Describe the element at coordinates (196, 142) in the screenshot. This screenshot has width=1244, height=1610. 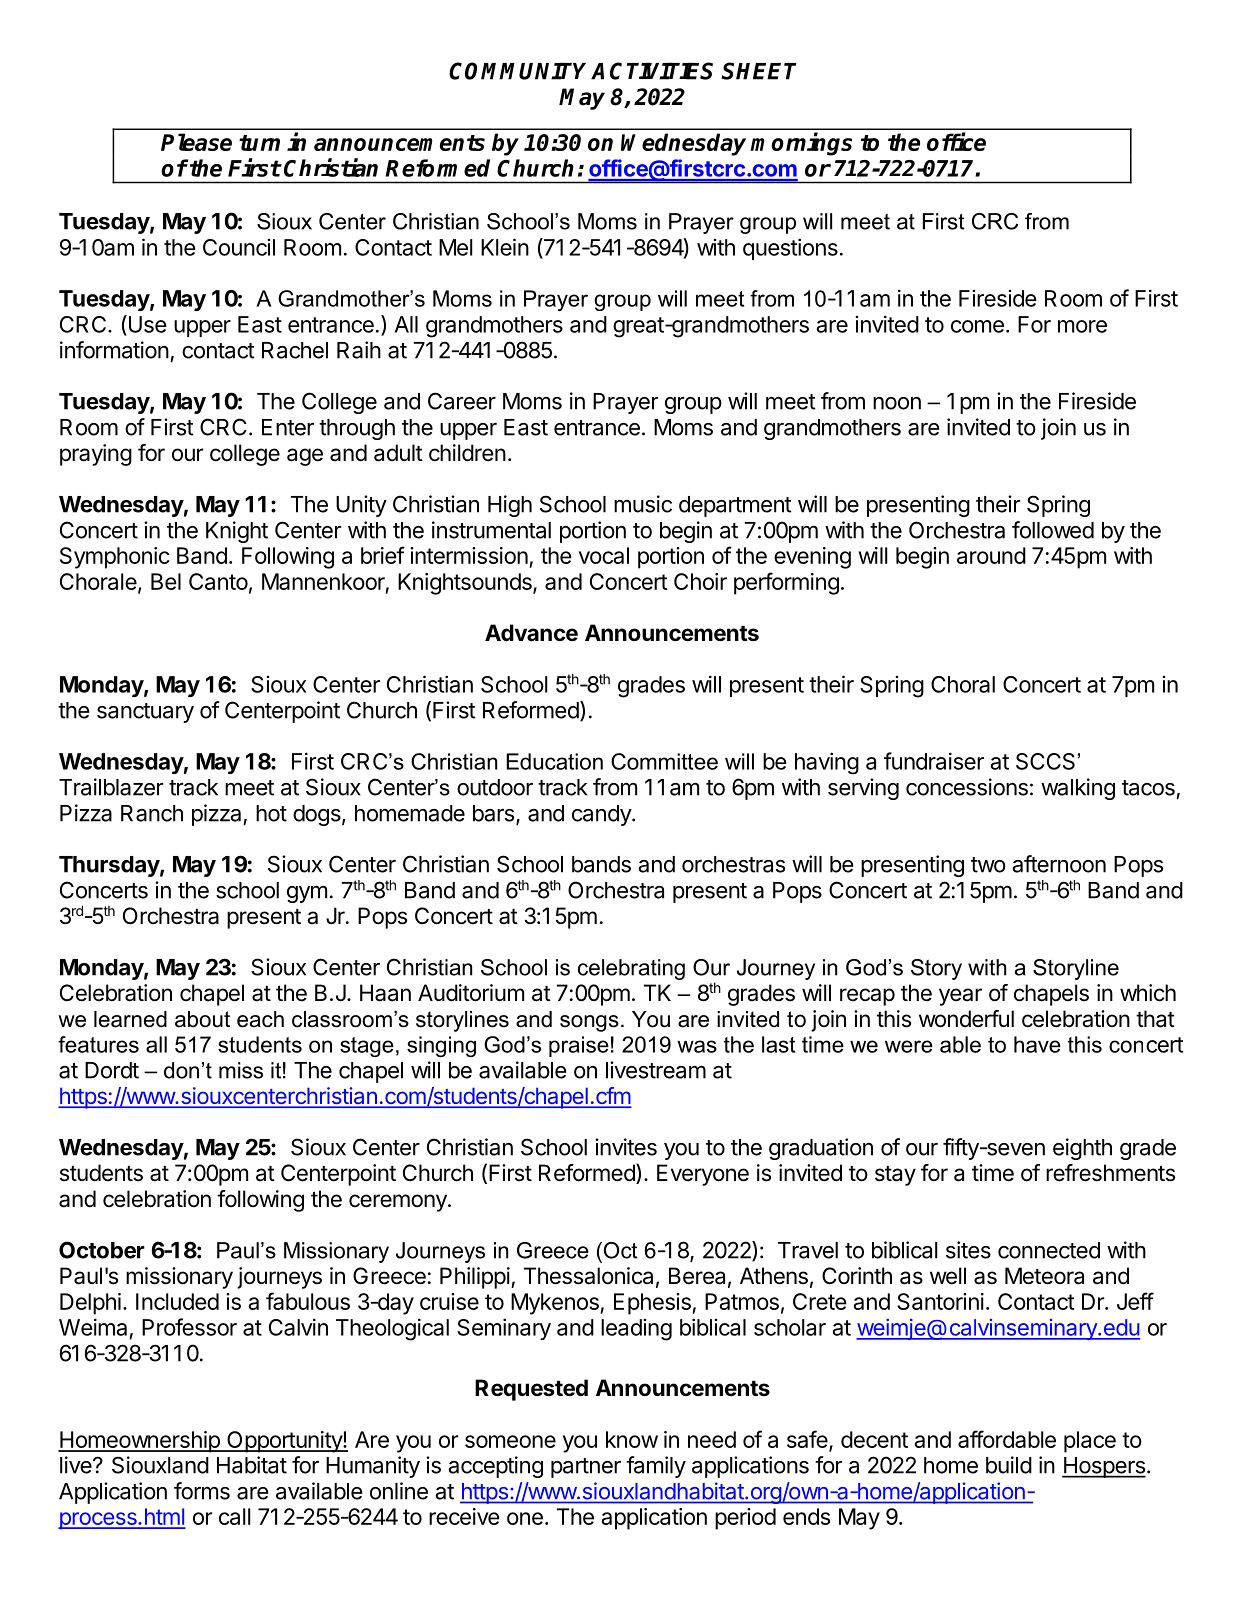
I see `Please` at that location.
